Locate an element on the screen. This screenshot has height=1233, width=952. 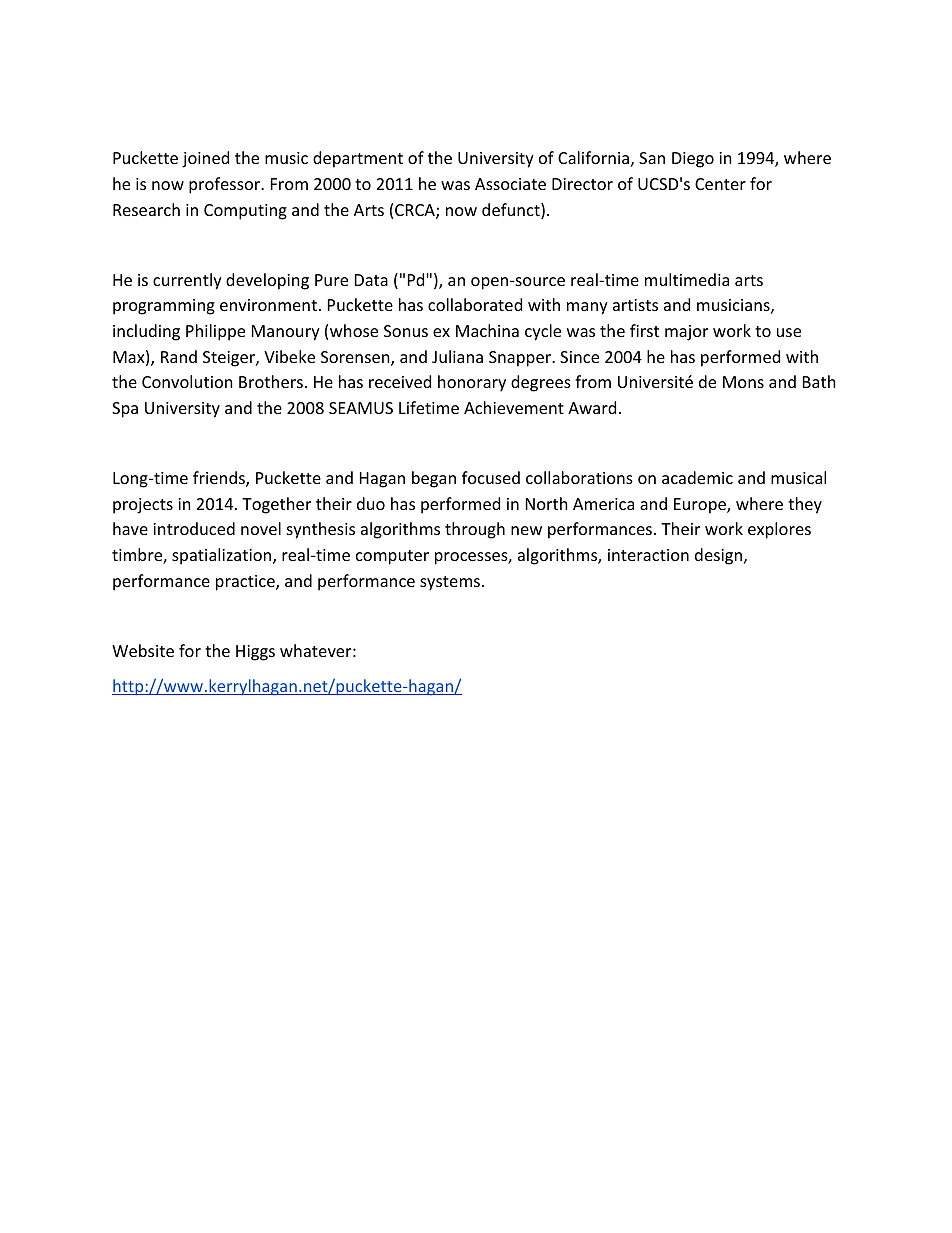
Center is located at coordinates (720, 184).
